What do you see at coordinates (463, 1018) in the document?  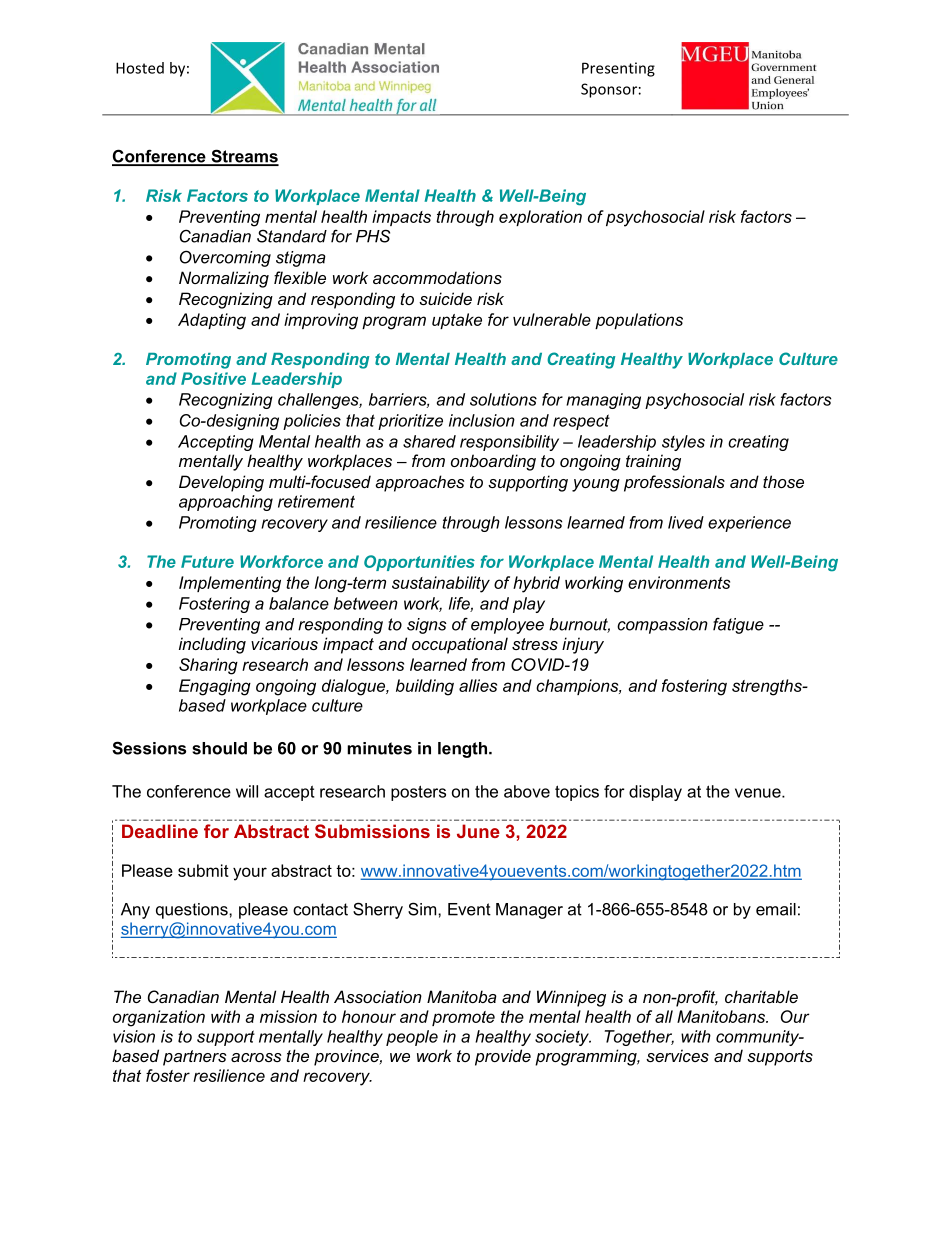 I see `promote` at bounding box center [463, 1018].
